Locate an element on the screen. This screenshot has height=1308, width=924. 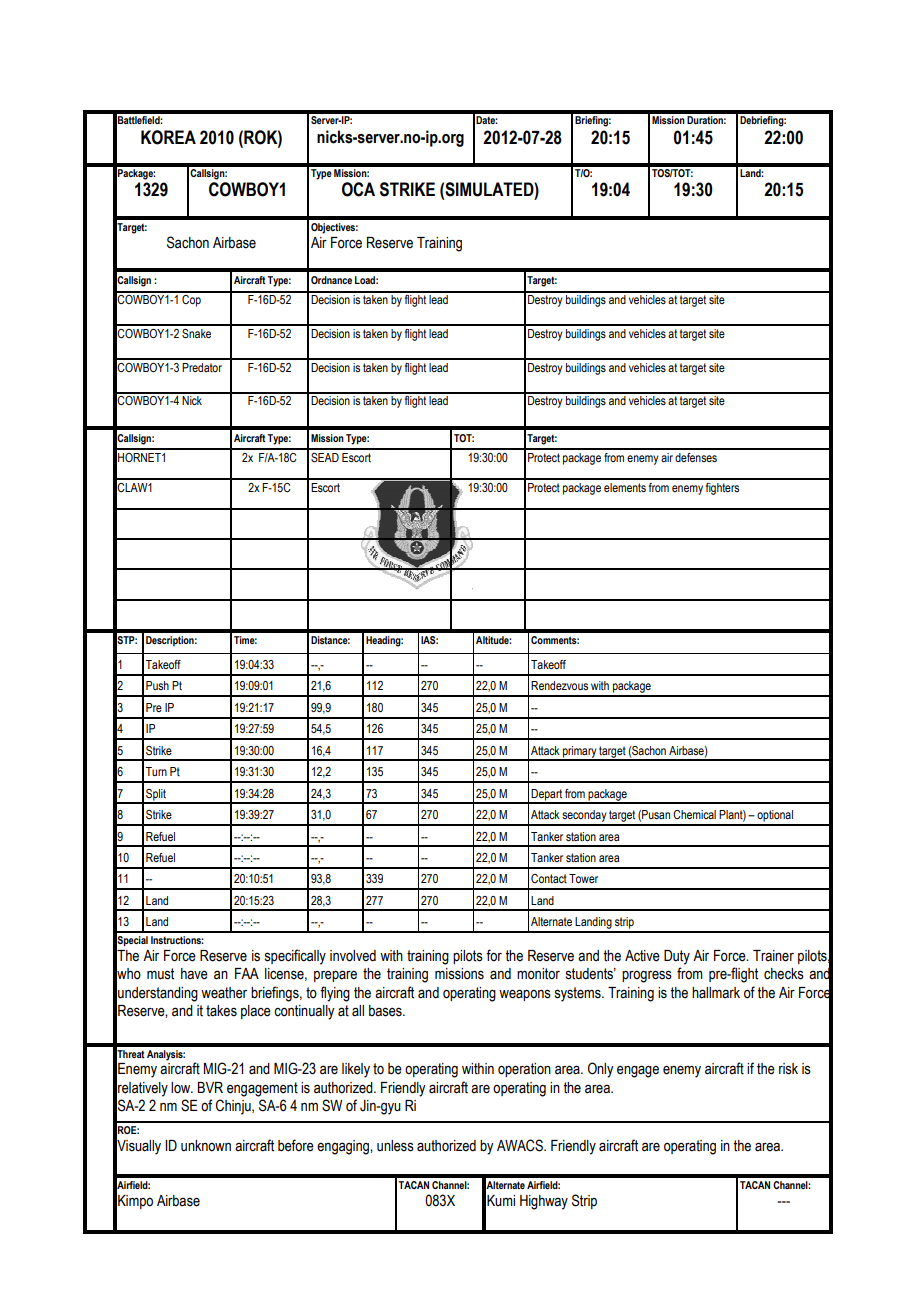
Ordnance is located at coordinates (331, 280).
